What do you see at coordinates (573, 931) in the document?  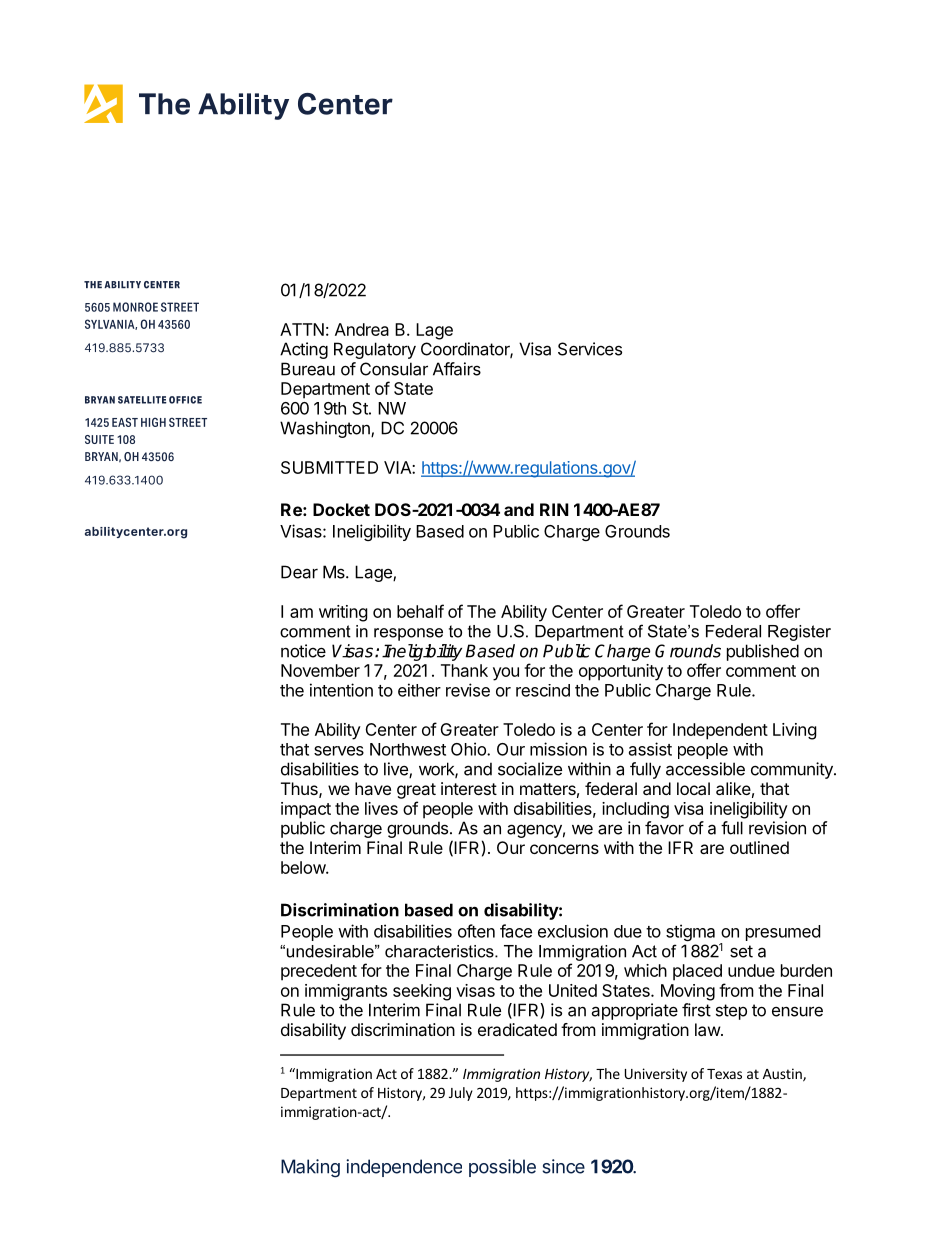 I see `exclusion` at bounding box center [573, 931].
